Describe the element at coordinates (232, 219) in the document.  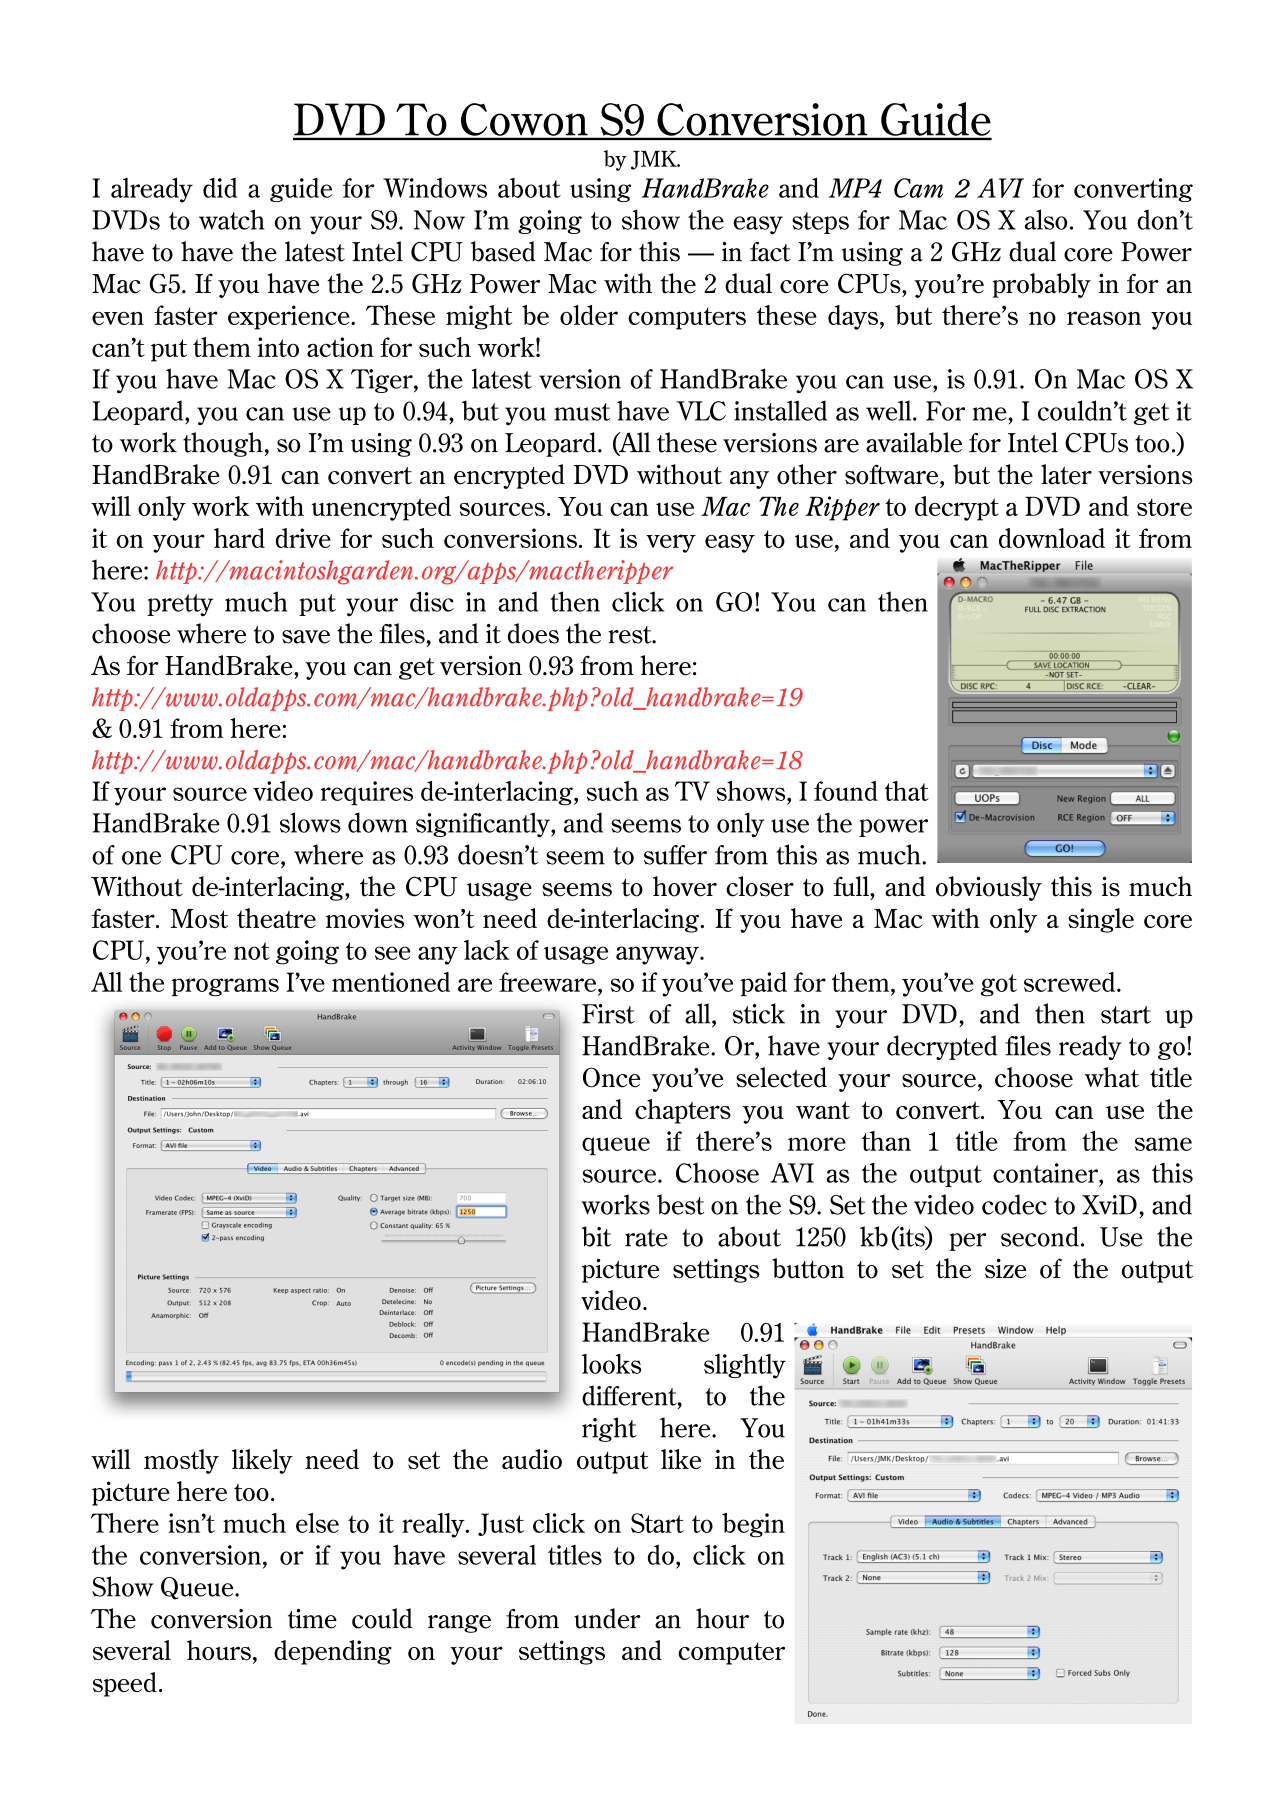
I see `watch` at that location.
